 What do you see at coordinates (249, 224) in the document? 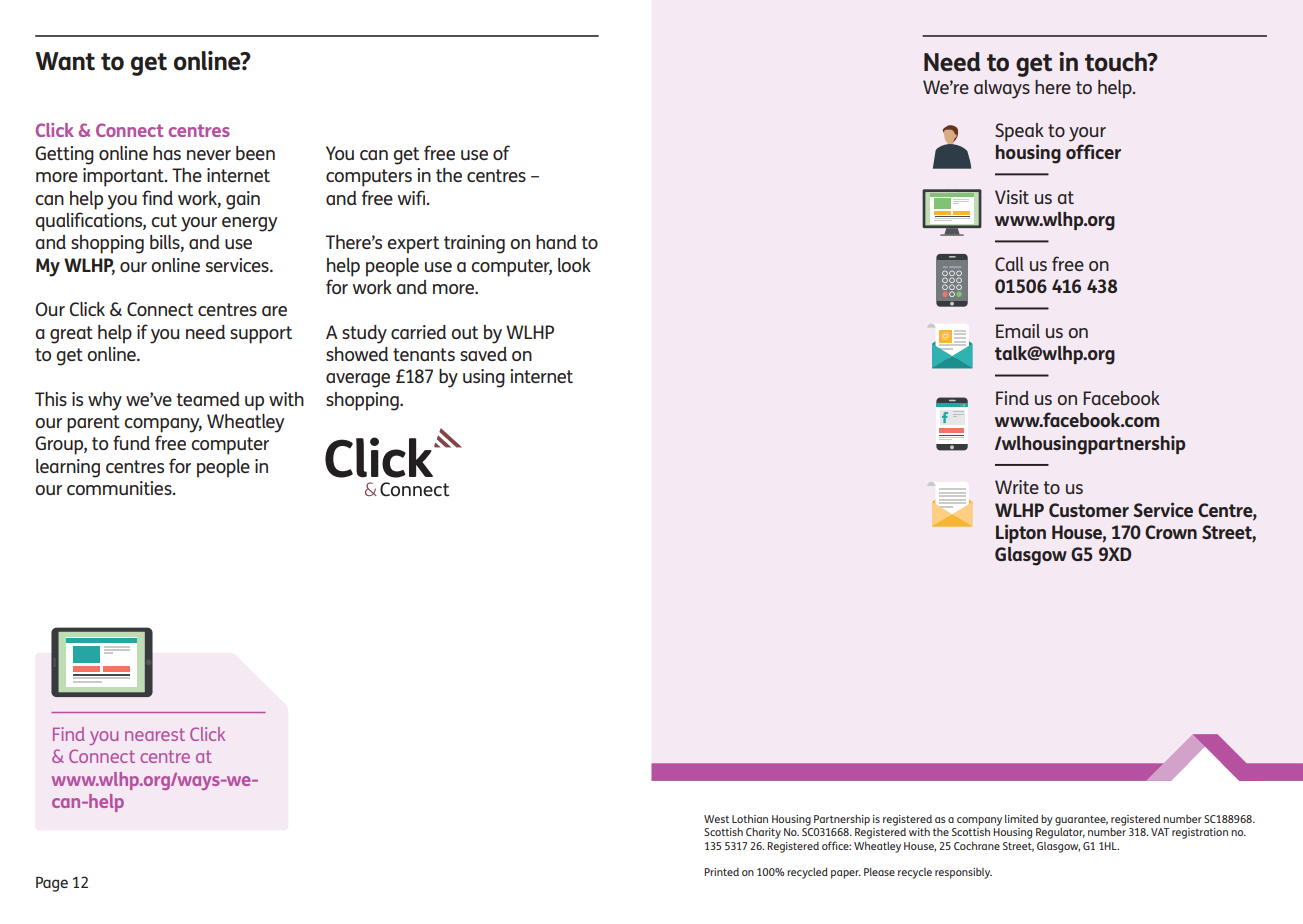
I see `energy` at bounding box center [249, 224].
